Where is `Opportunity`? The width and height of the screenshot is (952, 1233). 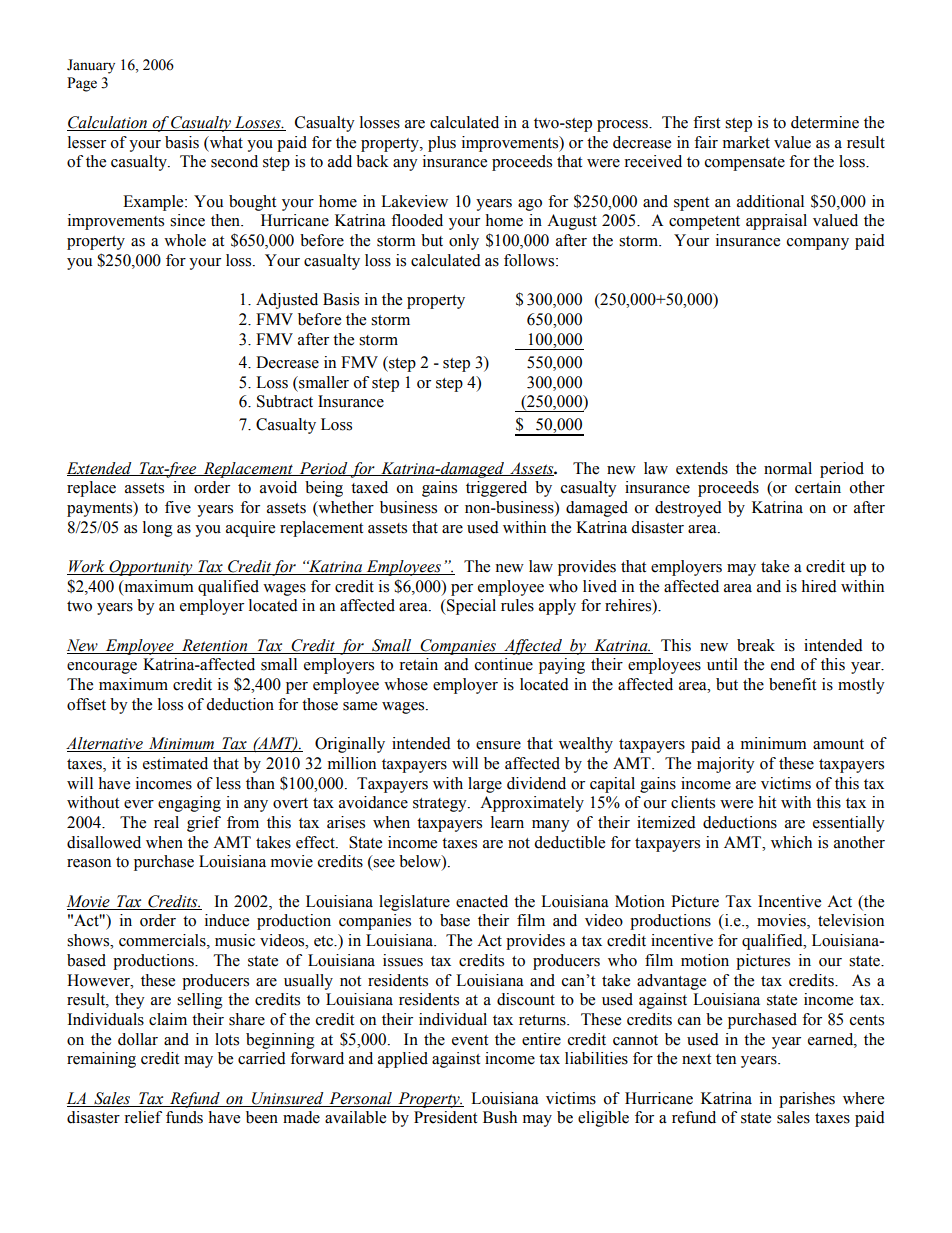 Opportunity is located at coordinates (151, 568).
